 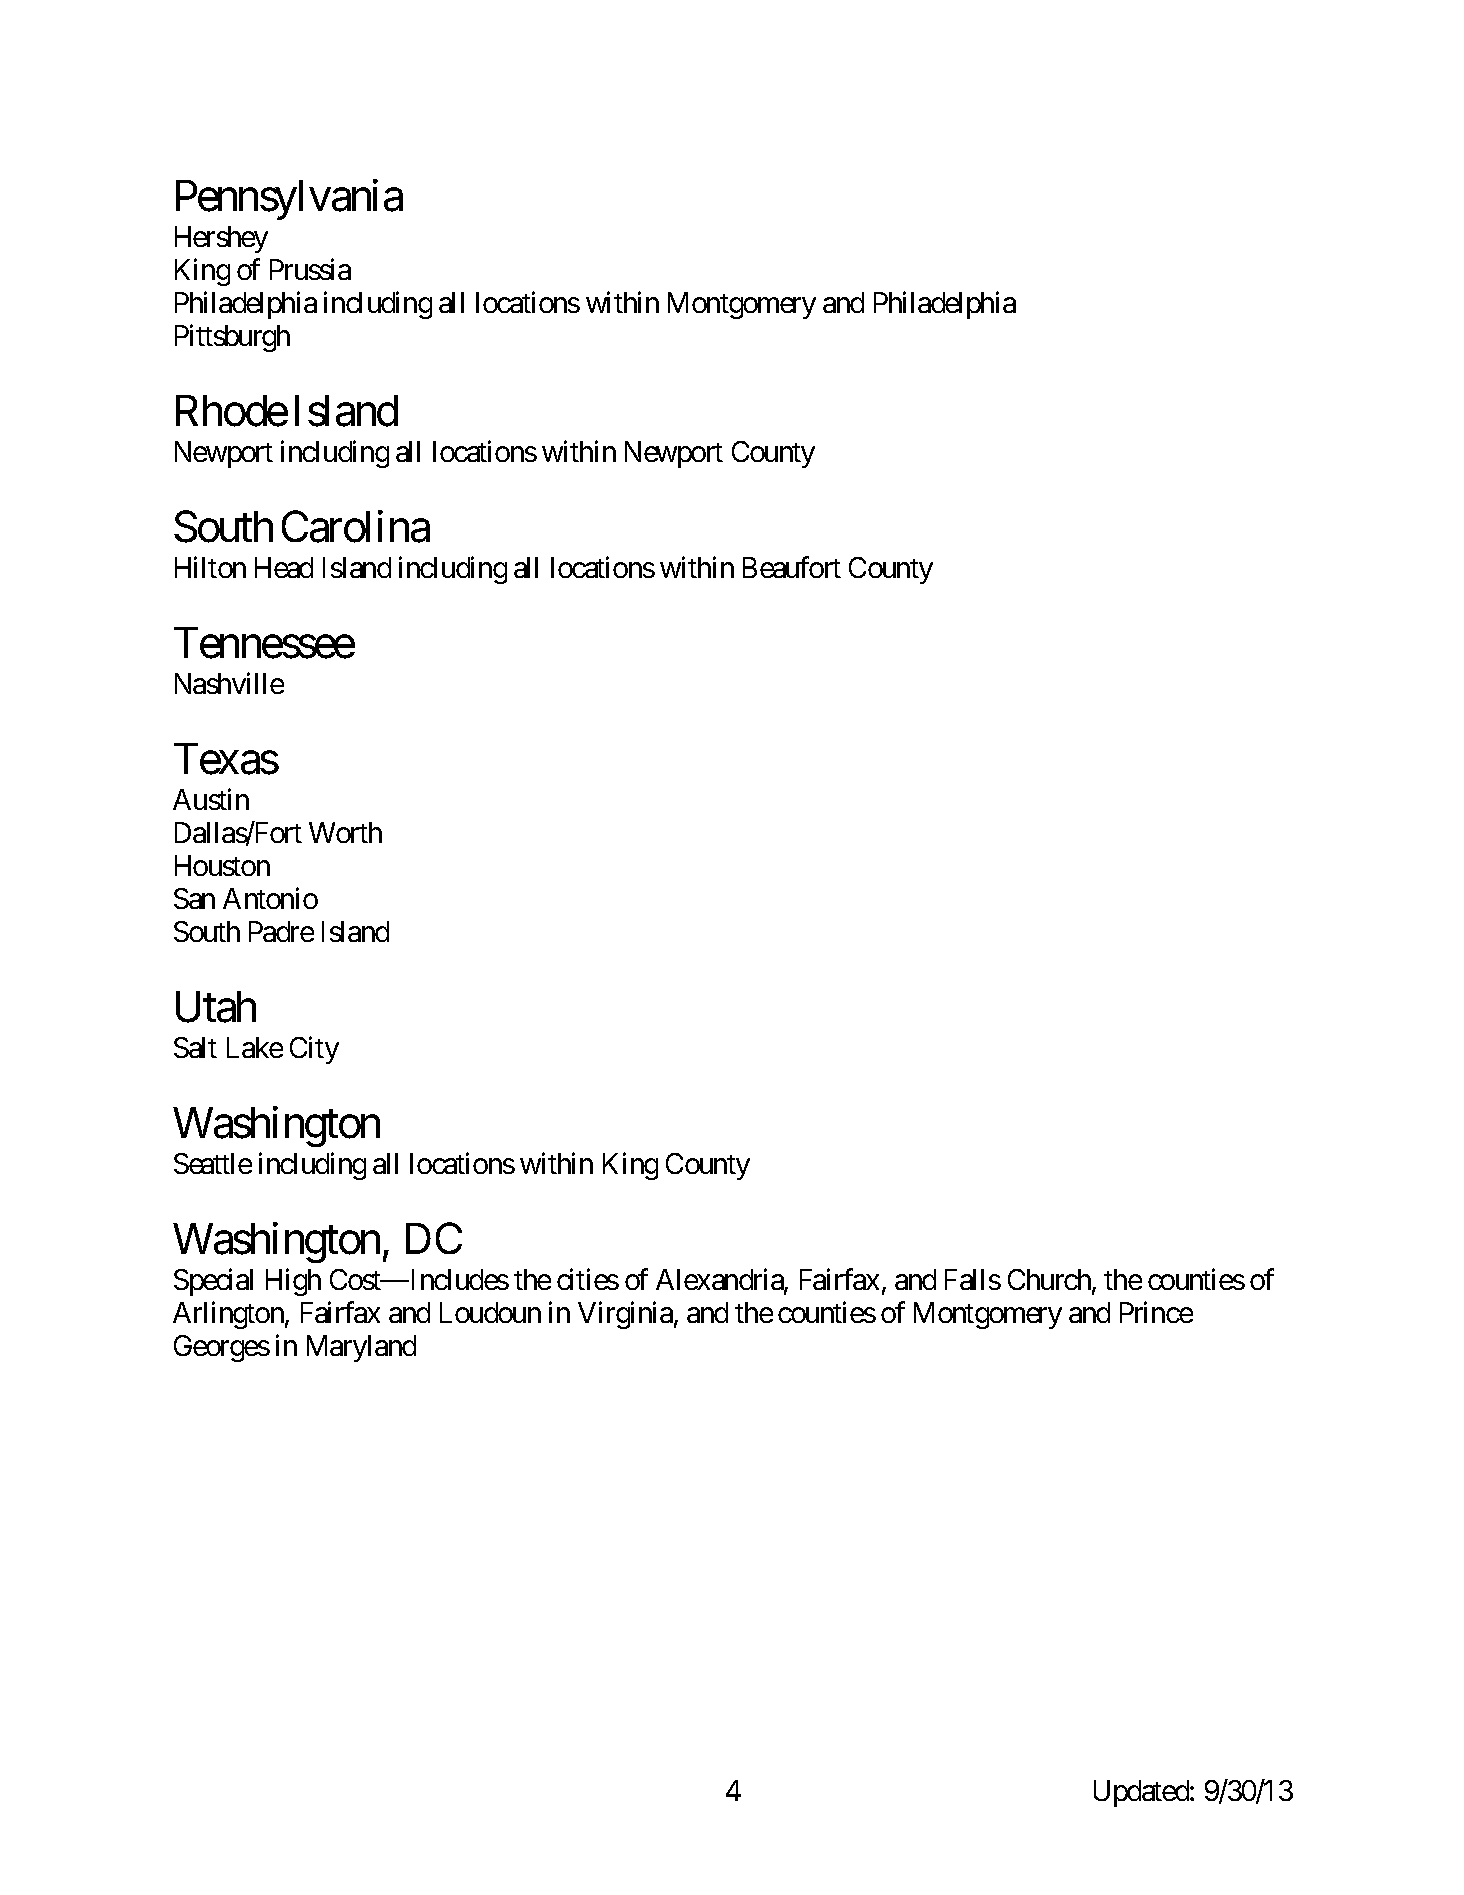 What do you see at coordinates (361, 1348) in the image?
I see `Maryland` at bounding box center [361, 1348].
